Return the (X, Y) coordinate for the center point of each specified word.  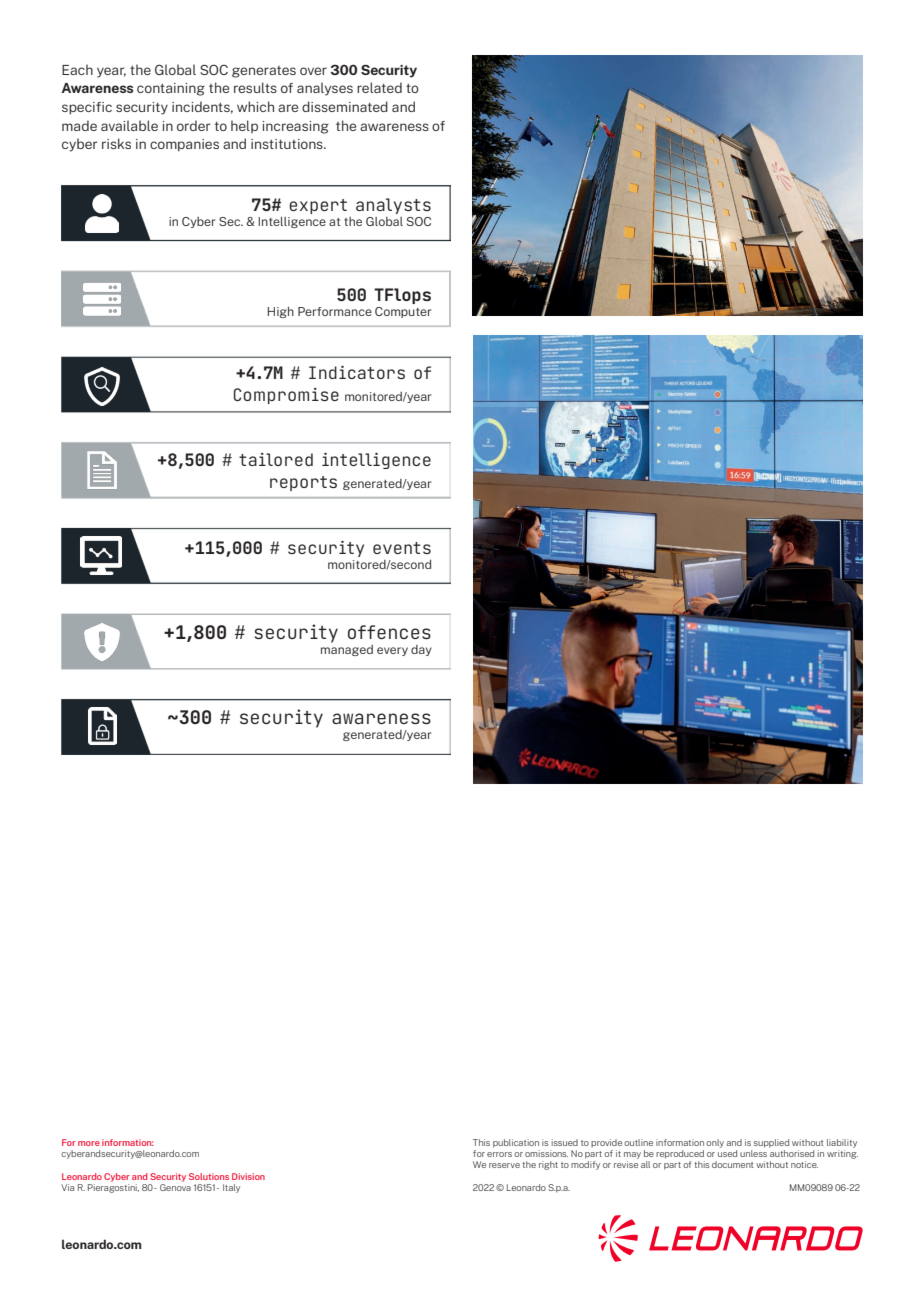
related (379, 87)
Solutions (209, 1176)
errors (499, 1154)
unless (753, 1153)
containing (171, 89)
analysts (393, 206)
